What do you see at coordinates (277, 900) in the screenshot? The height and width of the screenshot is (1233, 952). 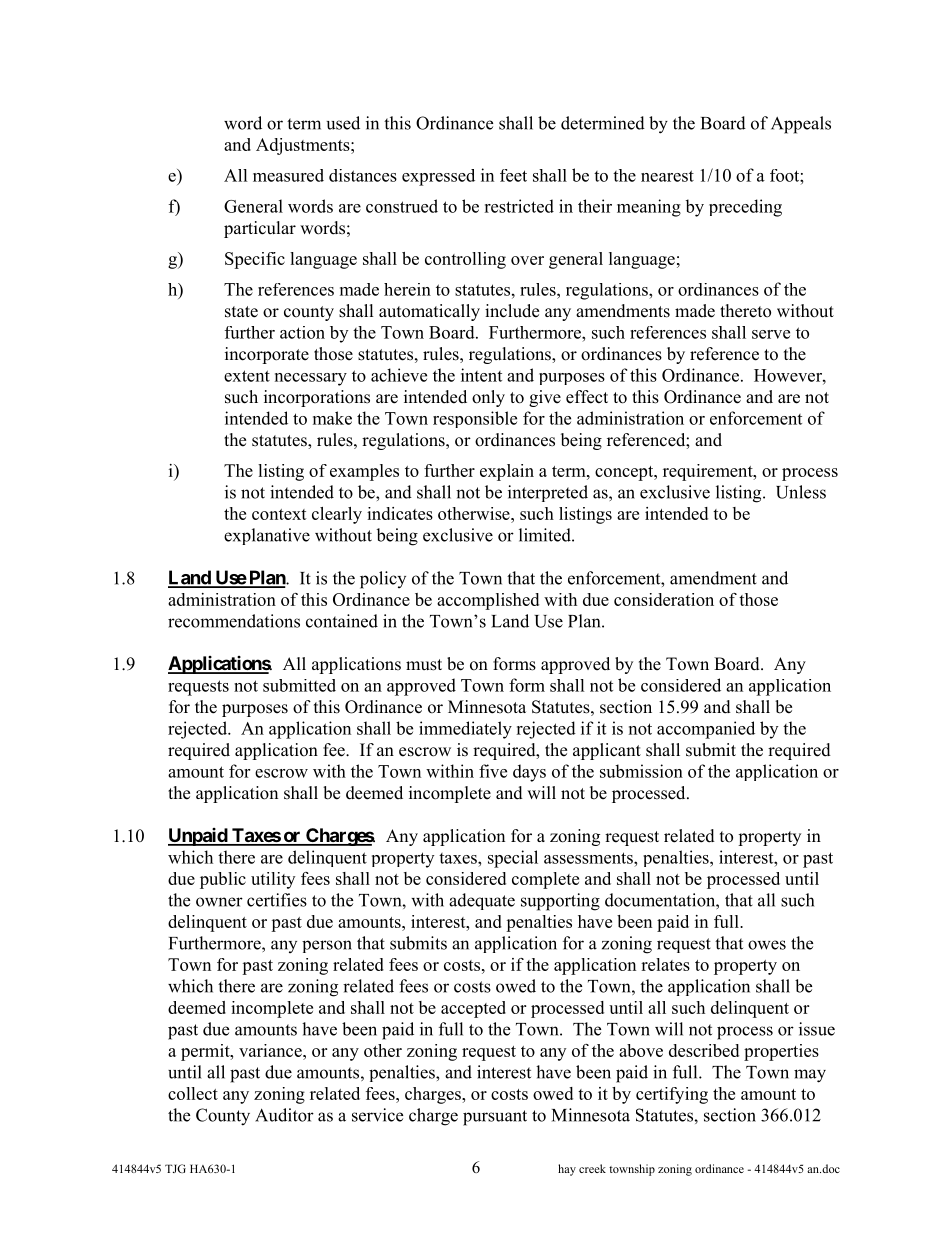 I see `certifies` at bounding box center [277, 900].
